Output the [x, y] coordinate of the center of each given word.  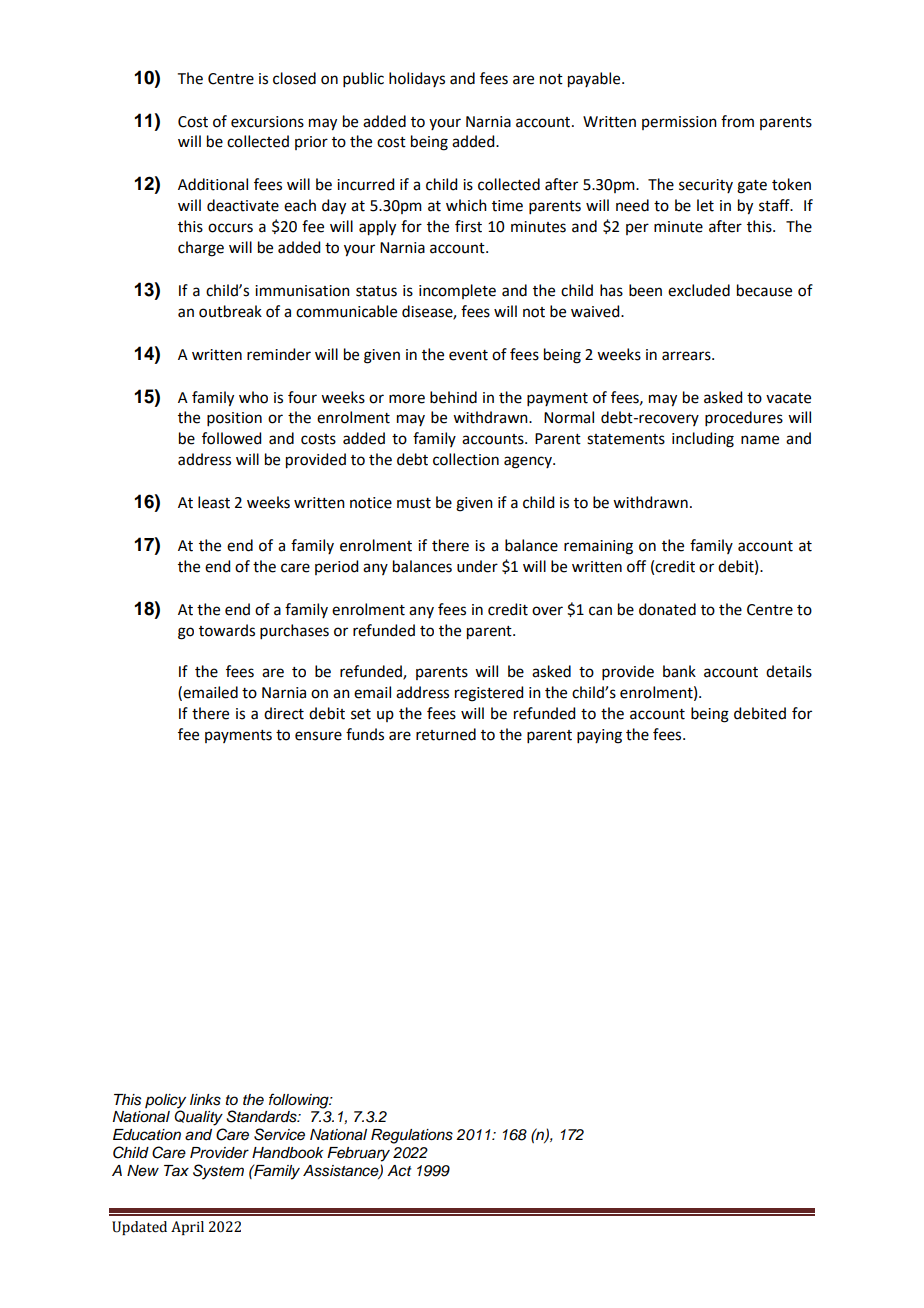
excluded [699, 290]
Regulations [412, 1136]
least [214, 502]
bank [679, 671]
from [737, 121]
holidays [417, 79]
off [636, 566]
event [468, 355]
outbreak [230, 311]
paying [599, 736]
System [218, 1172]
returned [446, 734]
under [477, 566]
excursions [267, 122]
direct [284, 713]
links [205, 1100]
